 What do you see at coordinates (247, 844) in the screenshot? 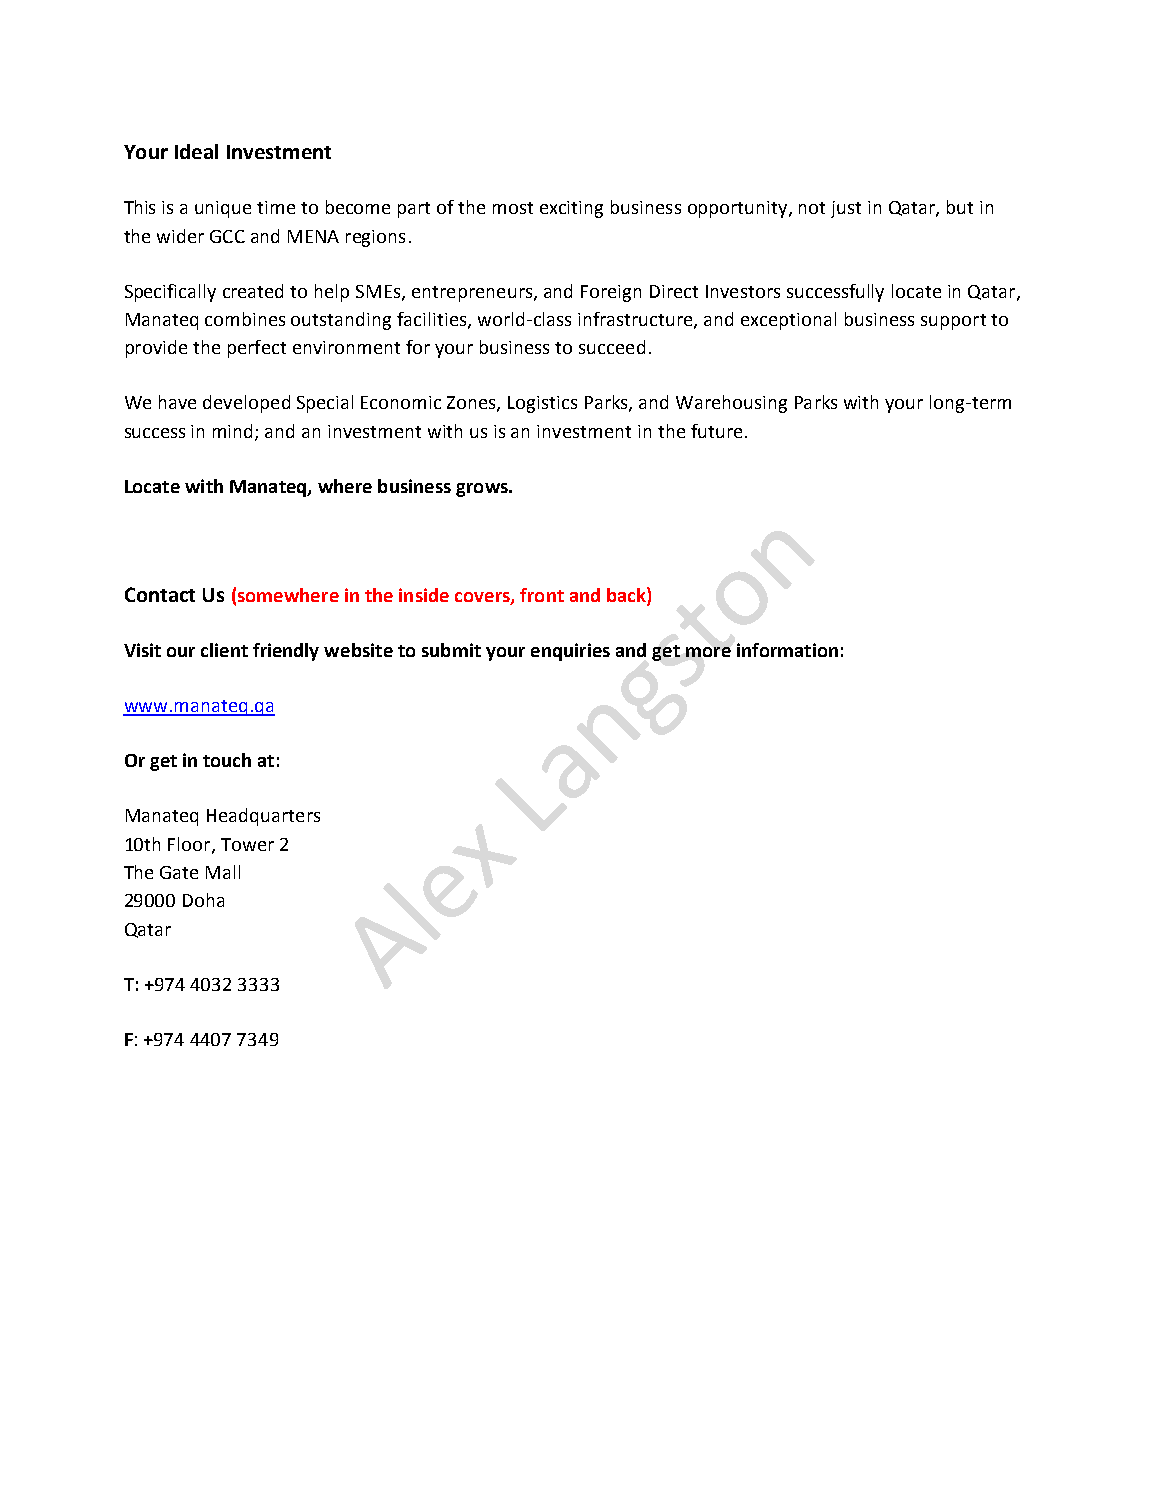
I see `Tower` at bounding box center [247, 844].
